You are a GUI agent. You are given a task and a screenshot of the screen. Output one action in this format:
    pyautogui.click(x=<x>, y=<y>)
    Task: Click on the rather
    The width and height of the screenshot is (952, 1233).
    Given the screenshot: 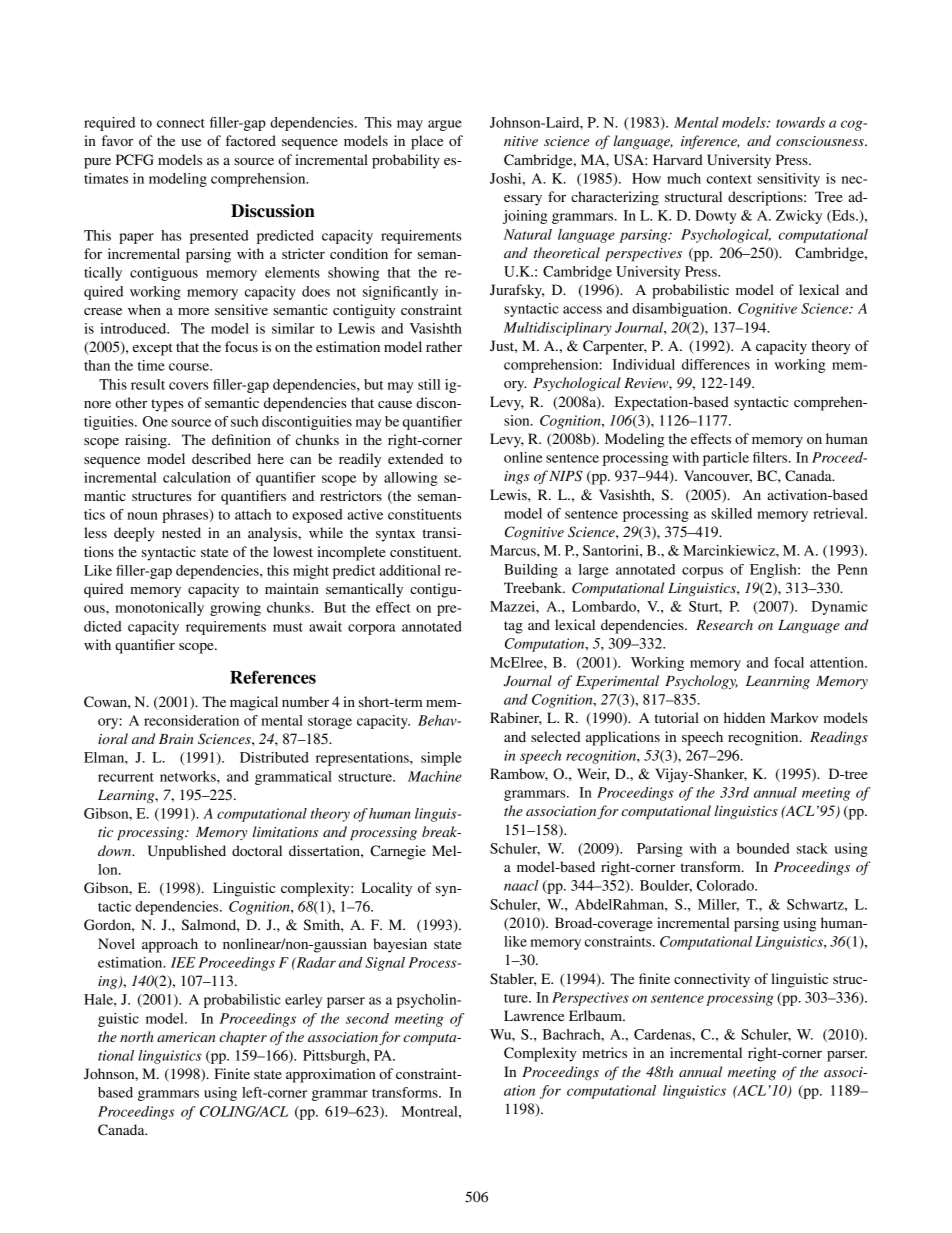 What is the action you would take?
    pyautogui.click(x=444, y=346)
